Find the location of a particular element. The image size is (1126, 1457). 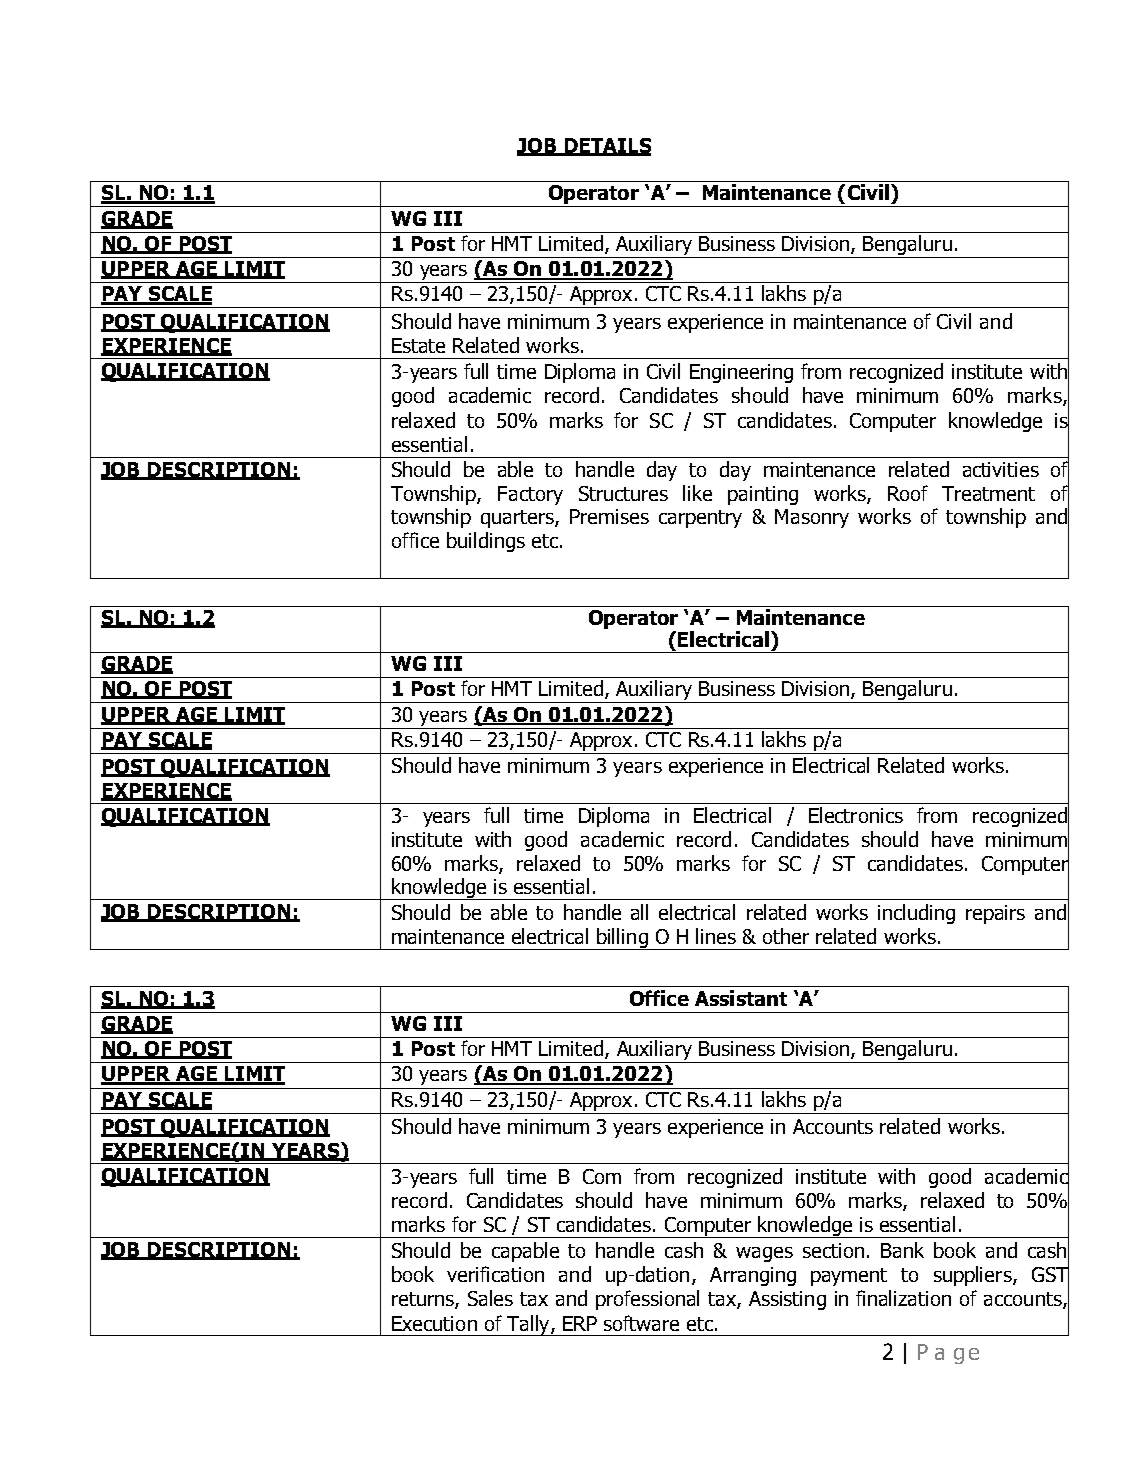

activities is located at coordinates (1001, 469).
